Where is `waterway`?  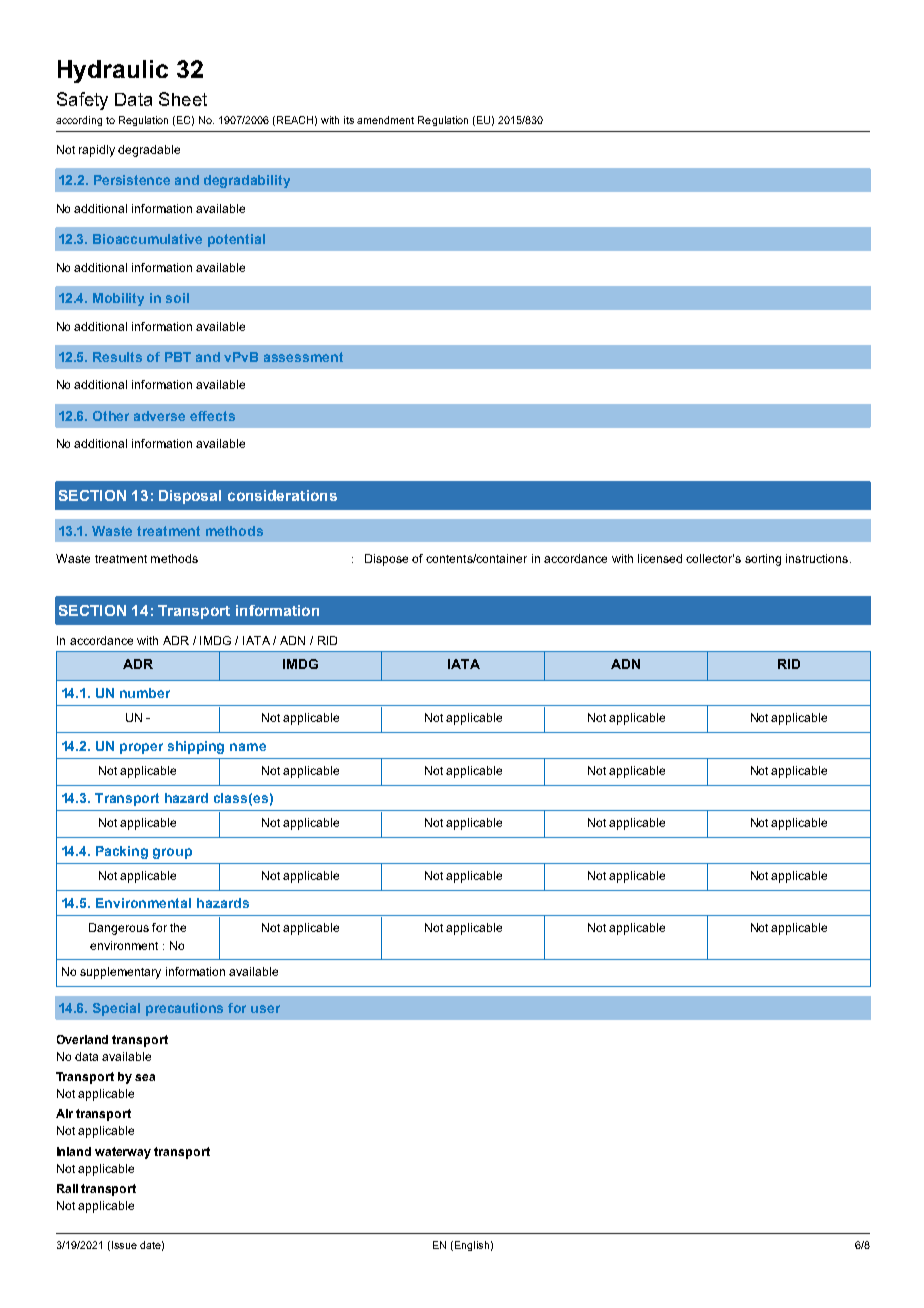 waterway is located at coordinates (123, 1153).
